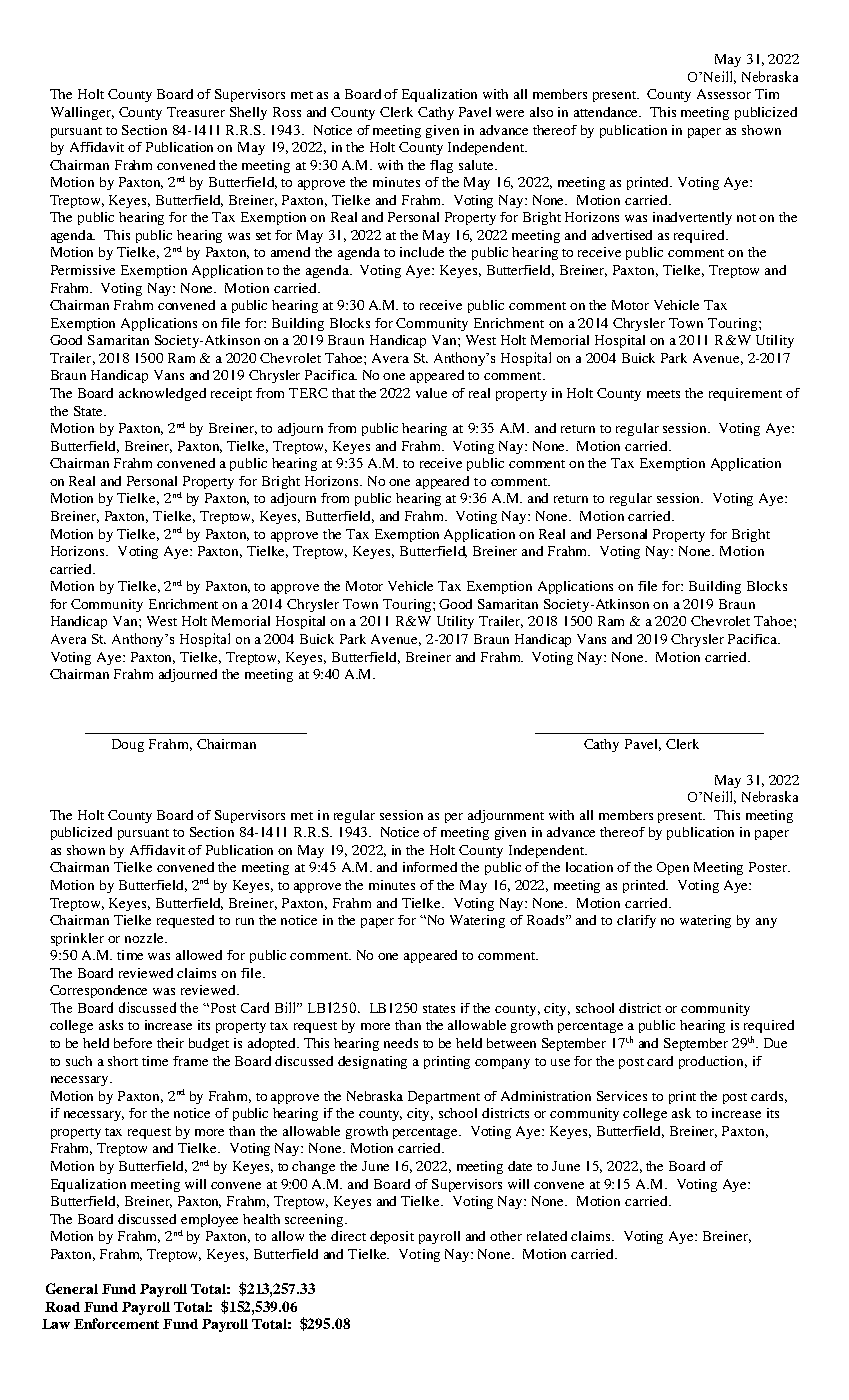  Describe the element at coordinates (724, 94) in the image. I see `Assessor` at that location.
